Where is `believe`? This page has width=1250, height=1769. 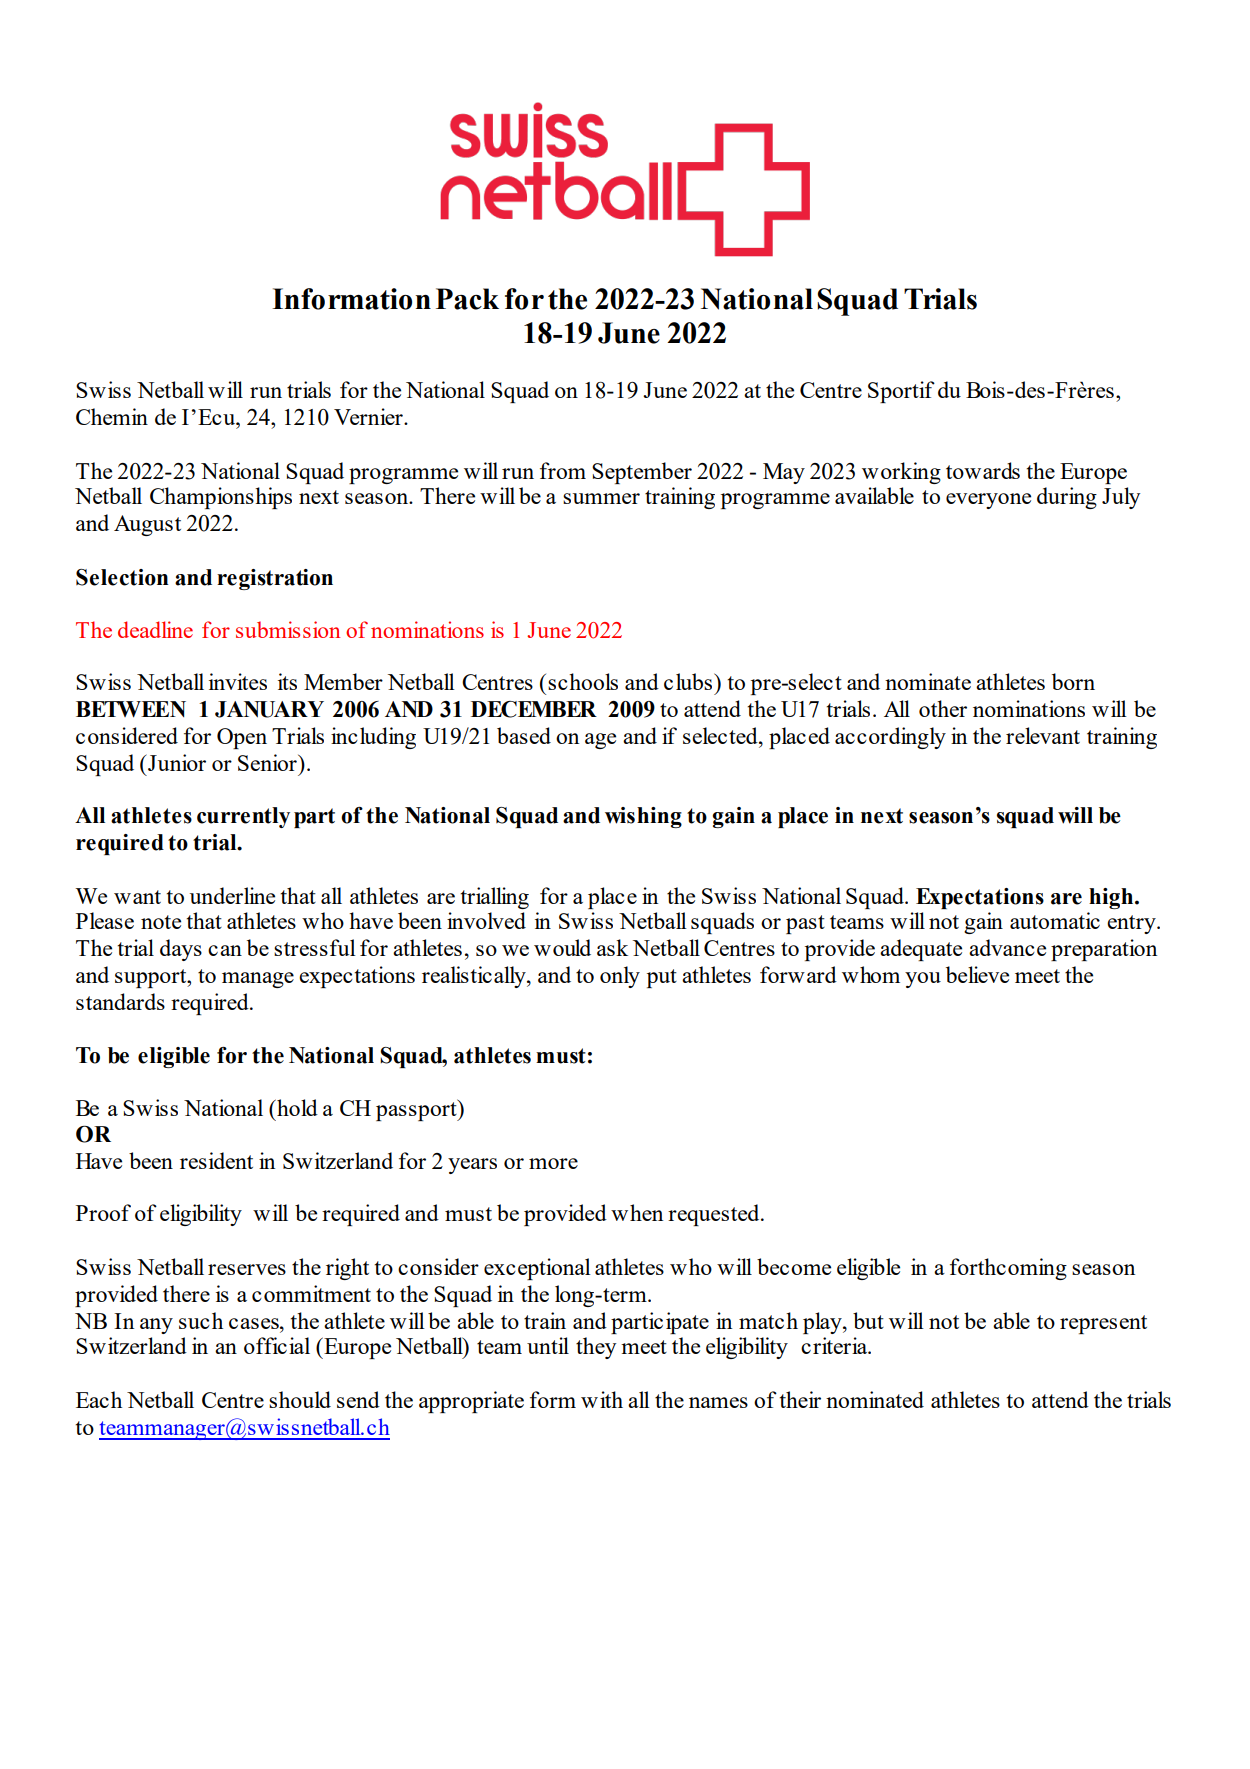
believe is located at coordinates (977, 974).
